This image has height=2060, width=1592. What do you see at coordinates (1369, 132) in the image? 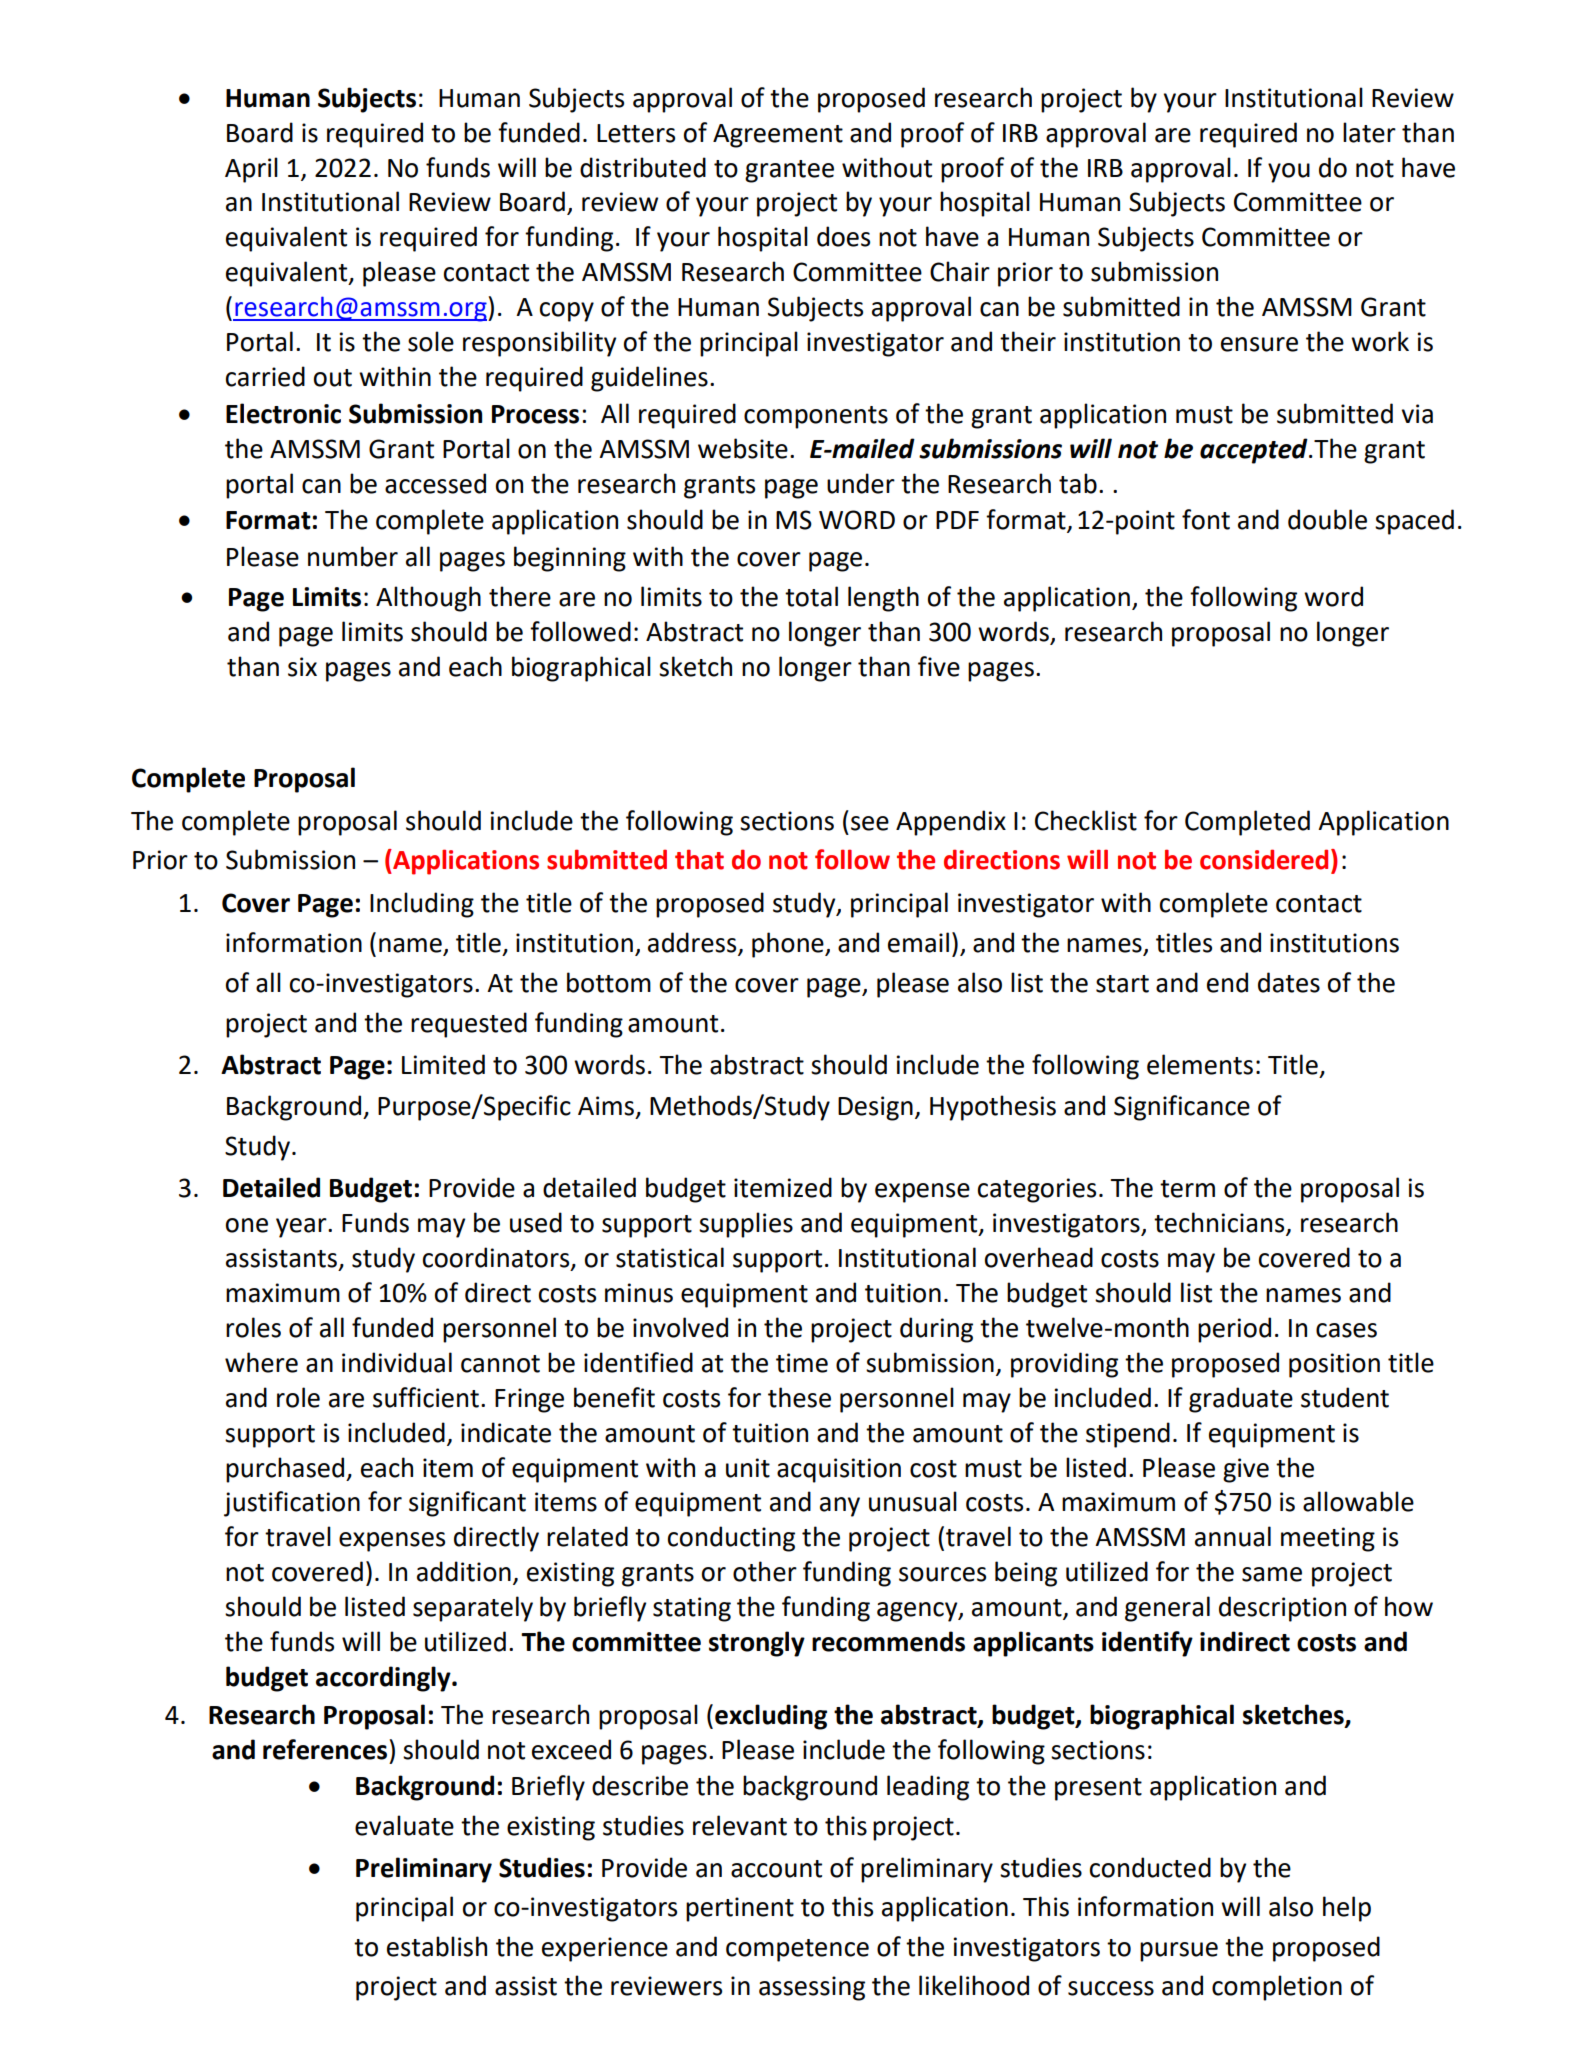
I see `later` at bounding box center [1369, 132].
